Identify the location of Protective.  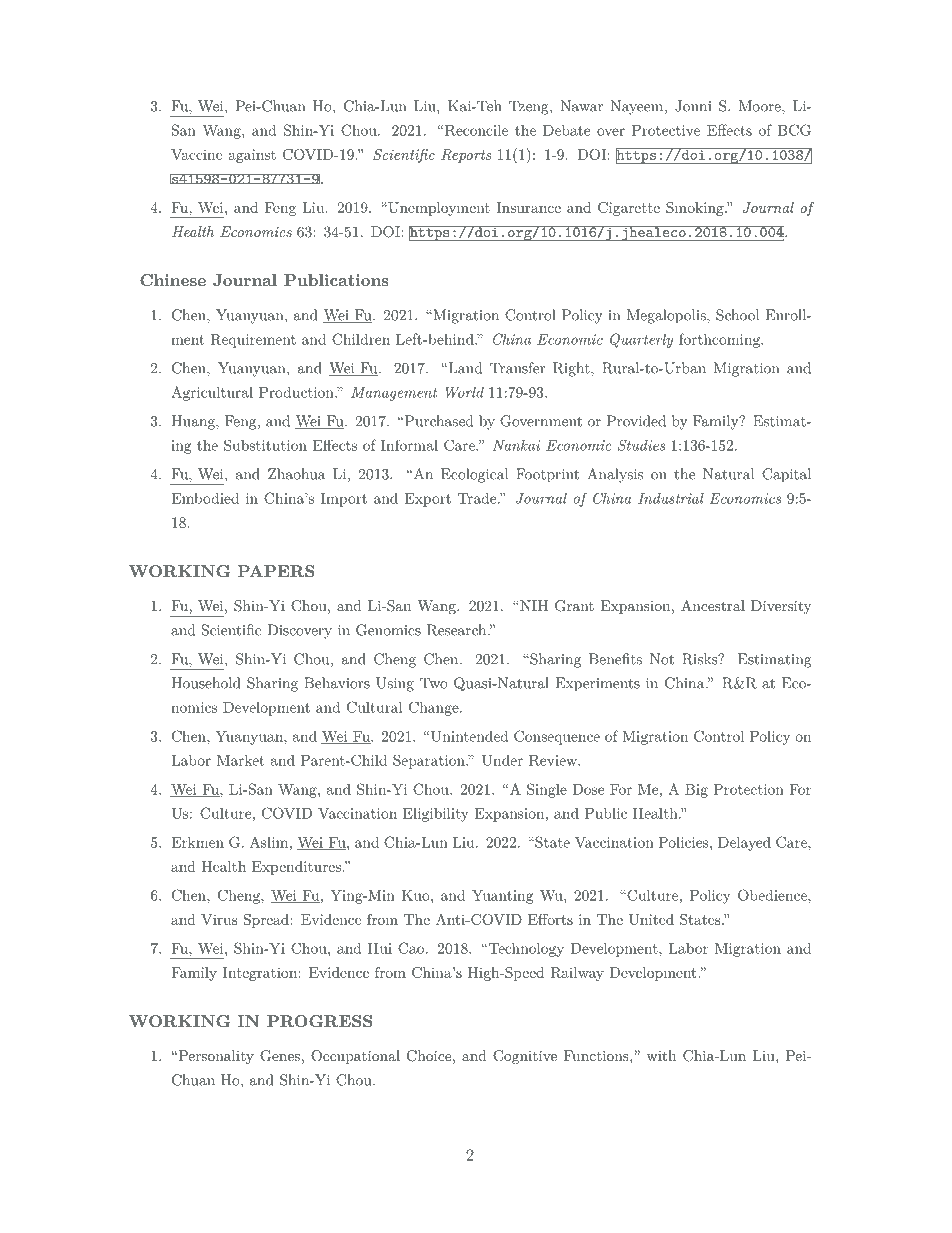
(666, 130).
